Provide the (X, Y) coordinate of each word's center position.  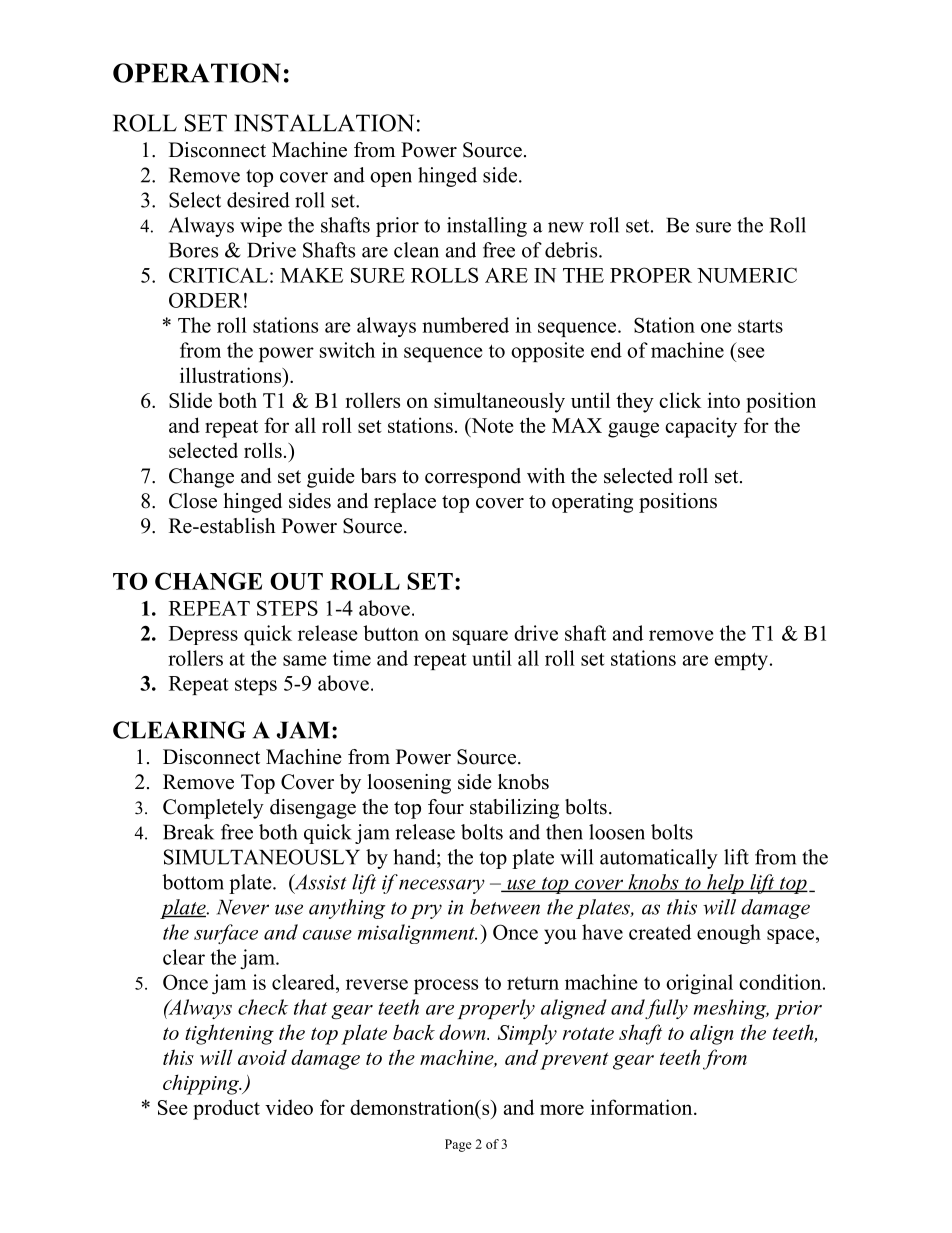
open (391, 179)
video (289, 1107)
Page (458, 1145)
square (480, 637)
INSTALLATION (324, 123)
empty (743, 661)
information (643, 1107)
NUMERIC (747, 275)
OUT (296, 581)
